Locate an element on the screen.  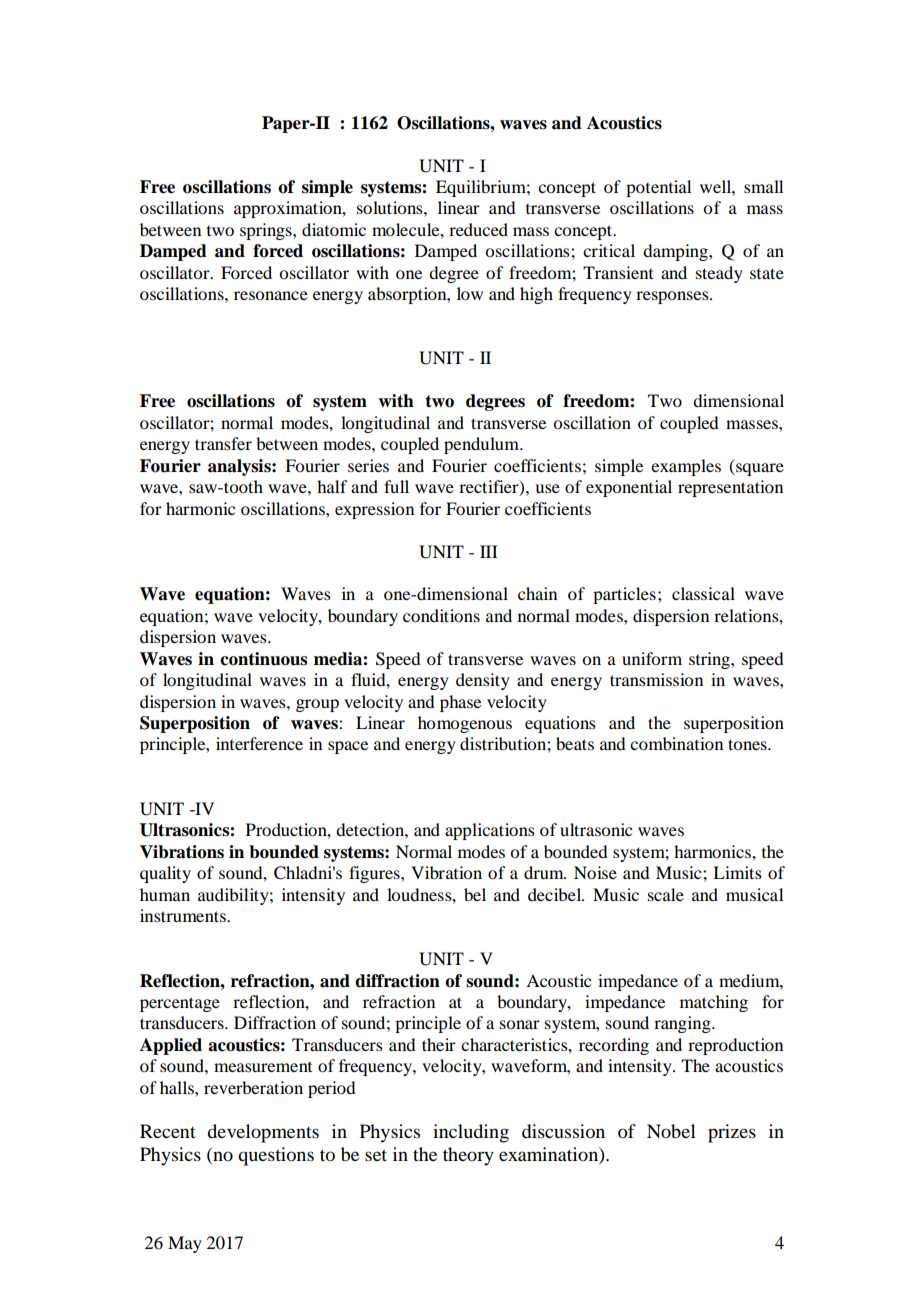
interference is located at coordinates (259, 743).
